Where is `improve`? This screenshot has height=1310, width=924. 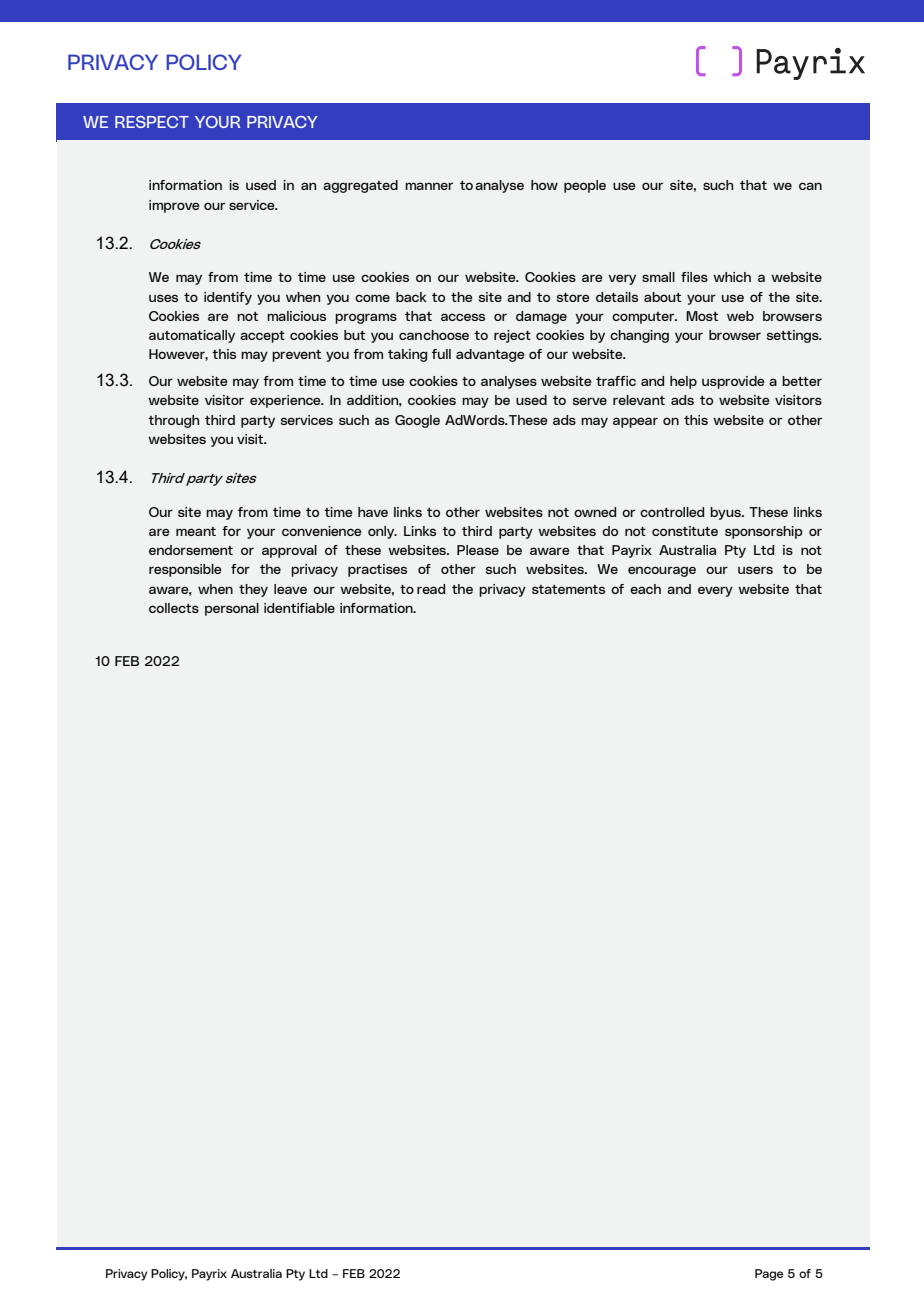
improve is located at coordinates (174, 206).
